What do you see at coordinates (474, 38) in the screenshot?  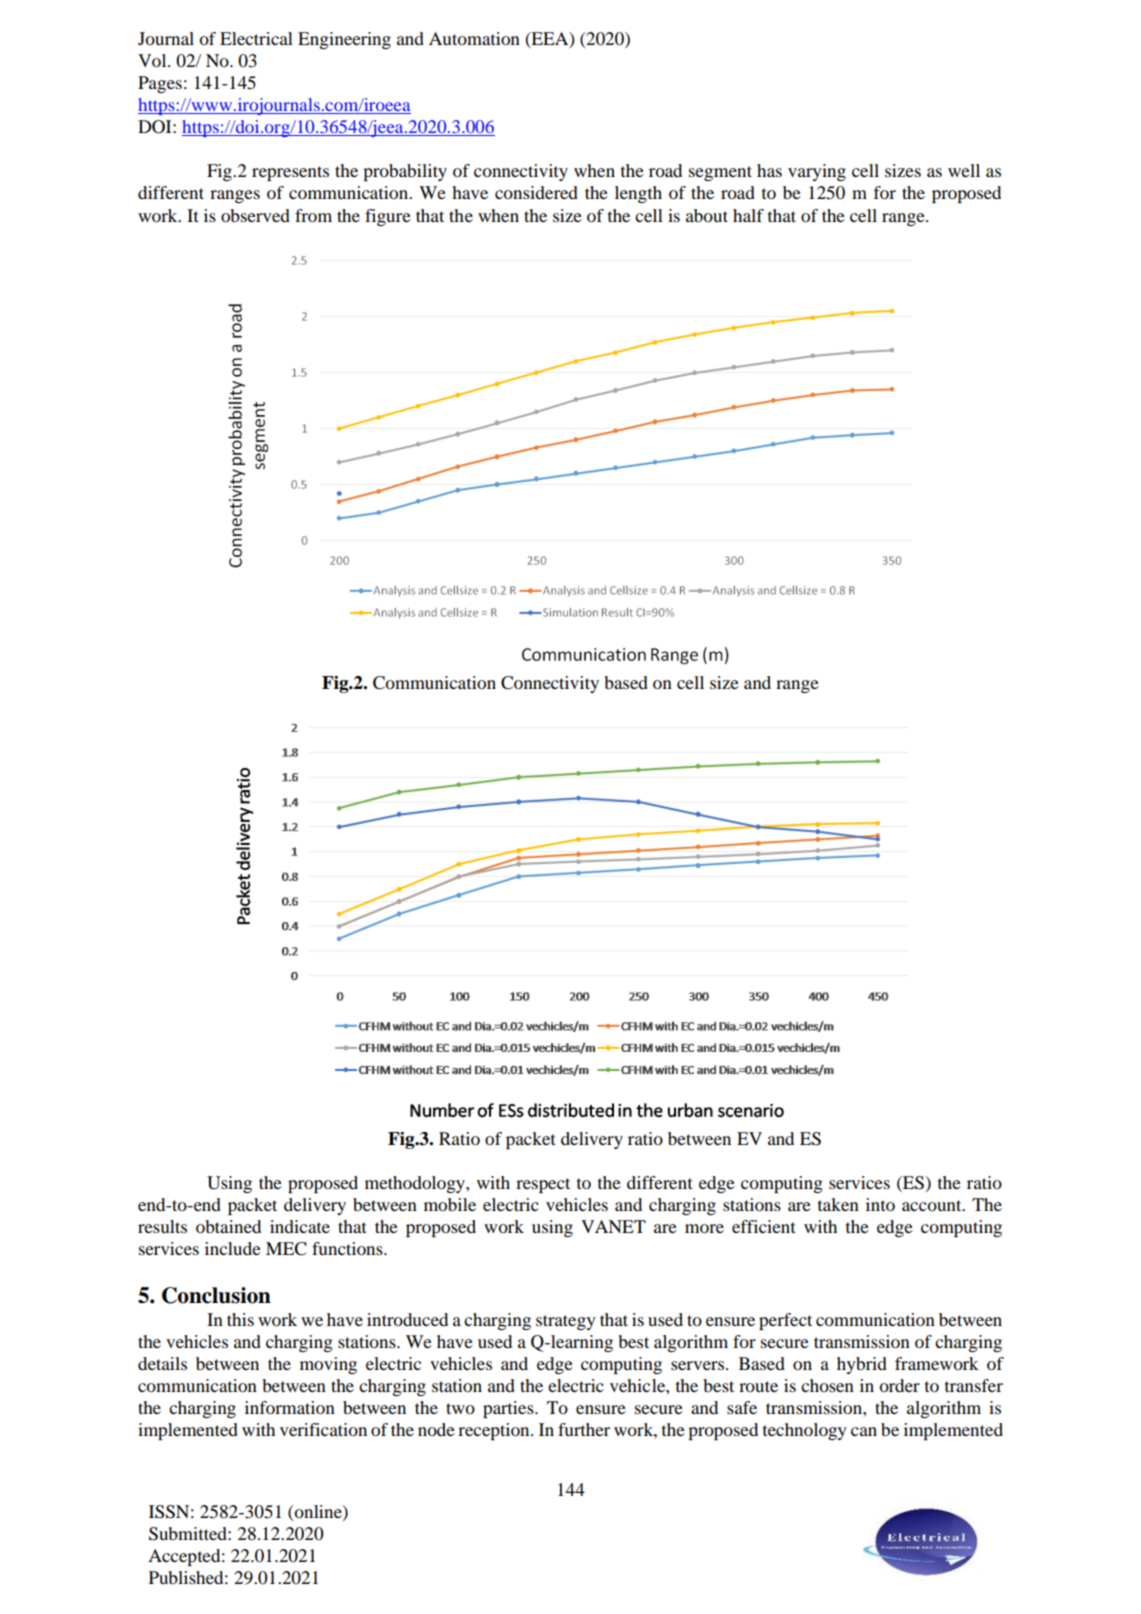 I see `Automation` at bounding box center [474, 38].
